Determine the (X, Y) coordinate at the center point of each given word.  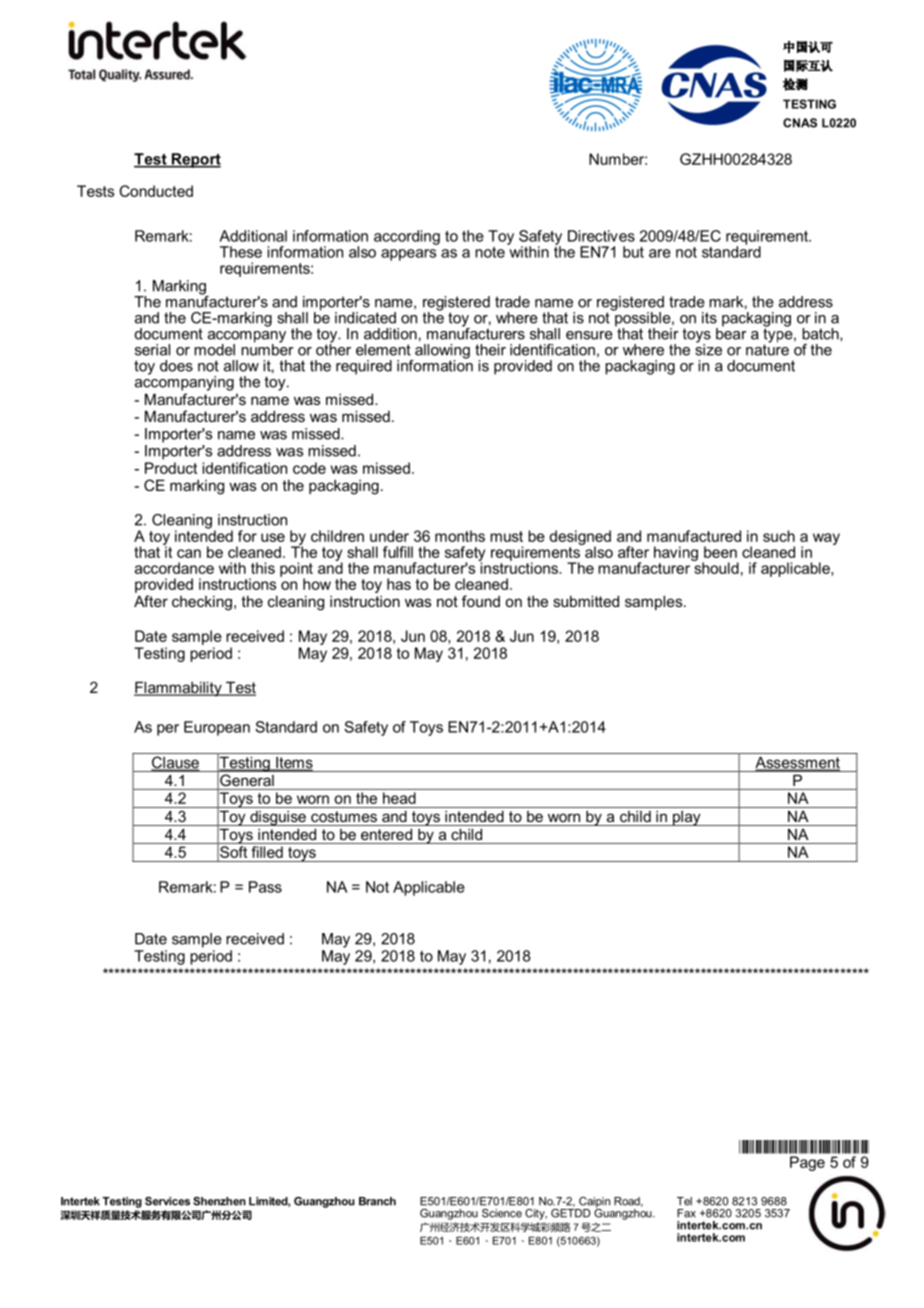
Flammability (179, 689)
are (660, 253)
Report (195, 160)
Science (502, 1213)
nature (767, 349)
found (481, 601)
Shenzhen (219, 1201)
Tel (684, 1201)
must (506, 536)
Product (171, 468)
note (490, 252)
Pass (265, 887)
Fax (686, 1213)
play (687, 818)
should (715, 567)
